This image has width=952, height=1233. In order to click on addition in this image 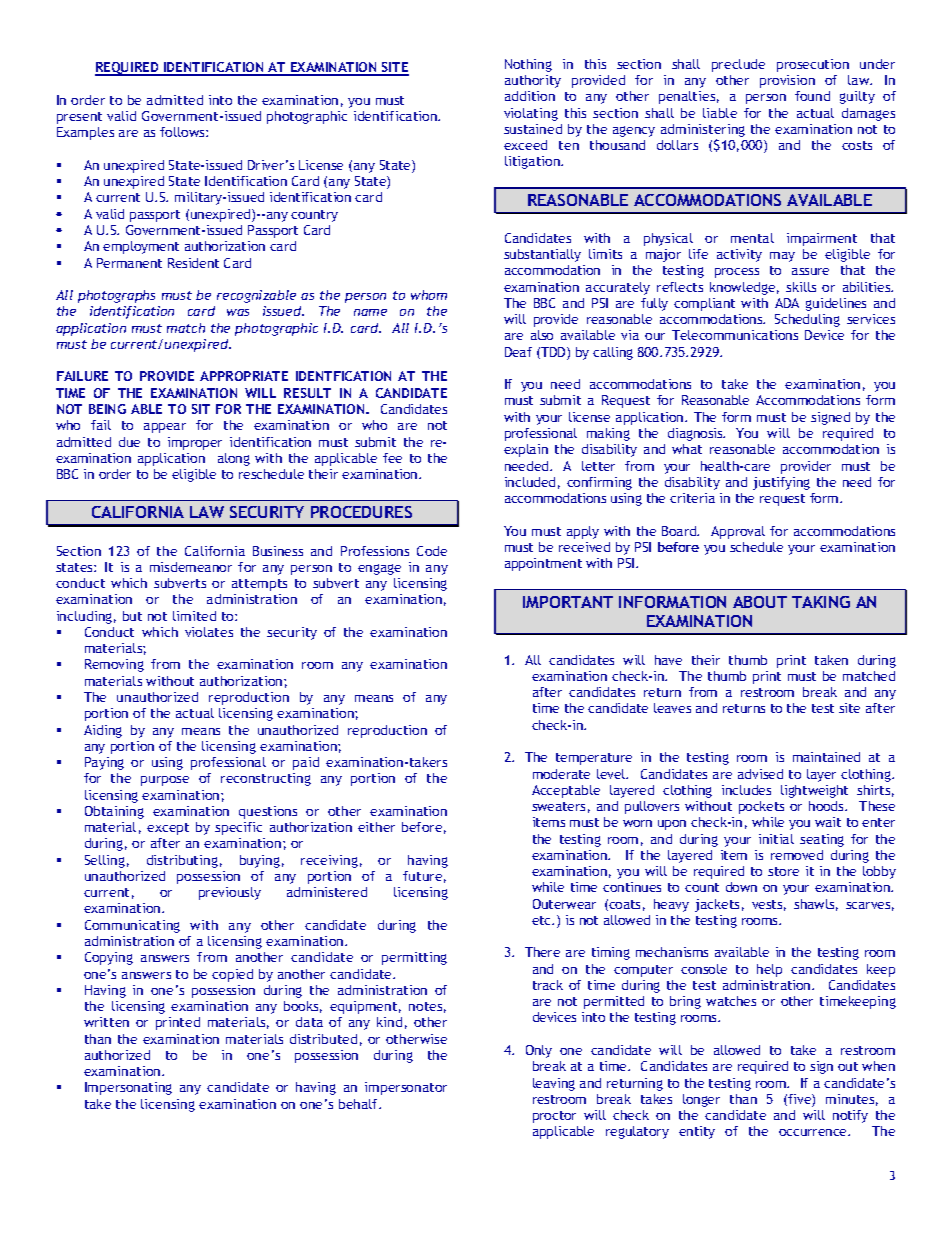, I will do `click(530, 96)`.
